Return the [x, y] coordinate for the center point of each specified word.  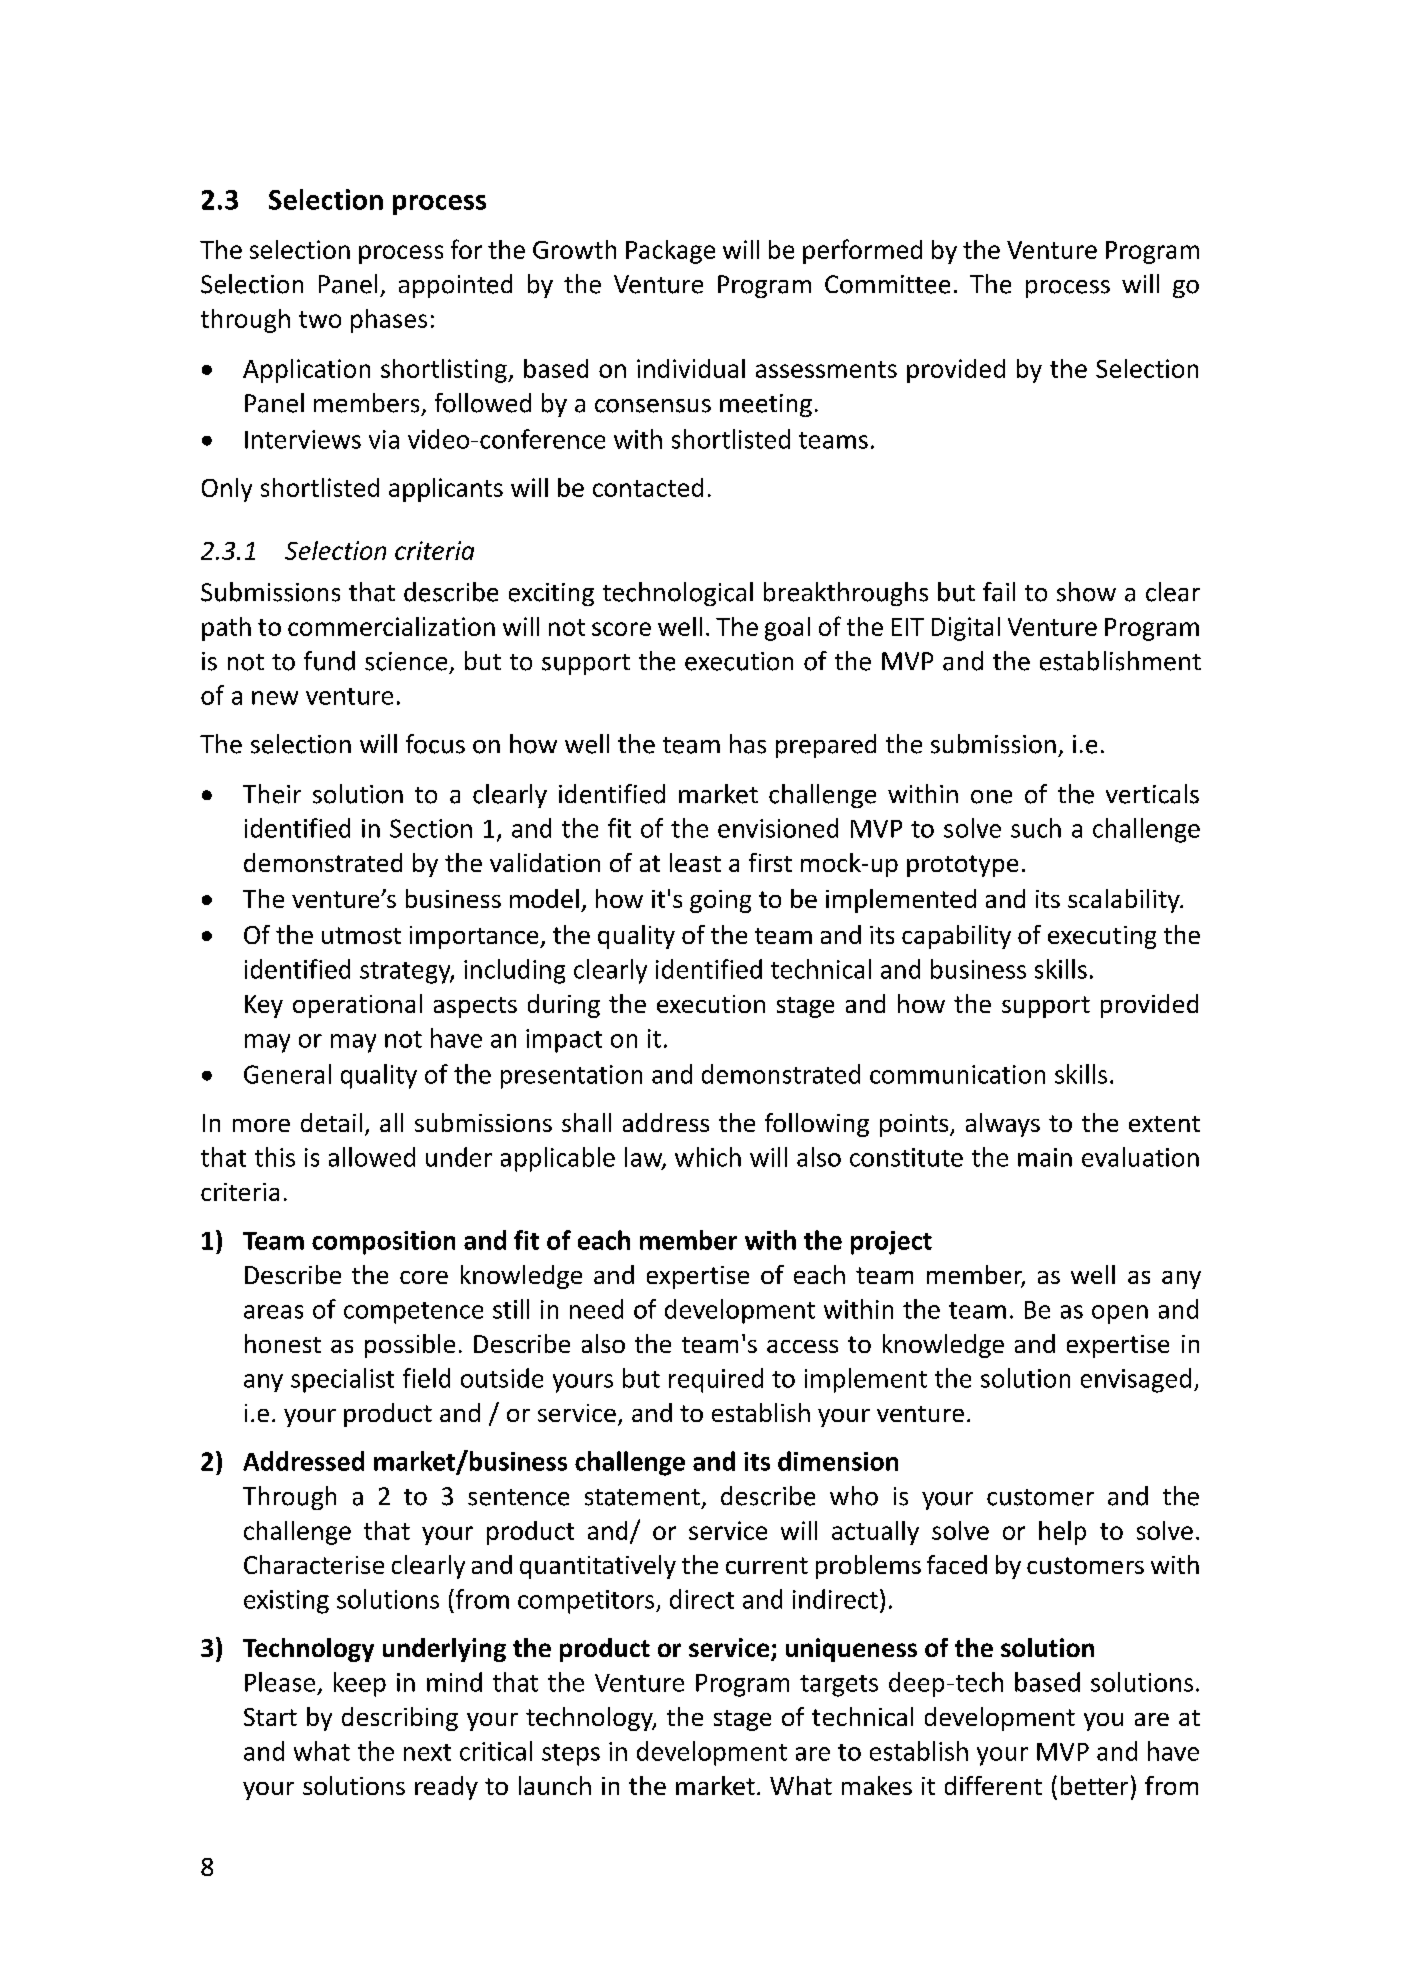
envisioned [778, 828]
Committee [887, 284]
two [320, 319]
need [596, 1309]
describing [400, 1719]
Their [272, 794]
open [1120, 1314]
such [1036, 828]
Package [670, 252]
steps [571, 1755]
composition [383, 1243]
